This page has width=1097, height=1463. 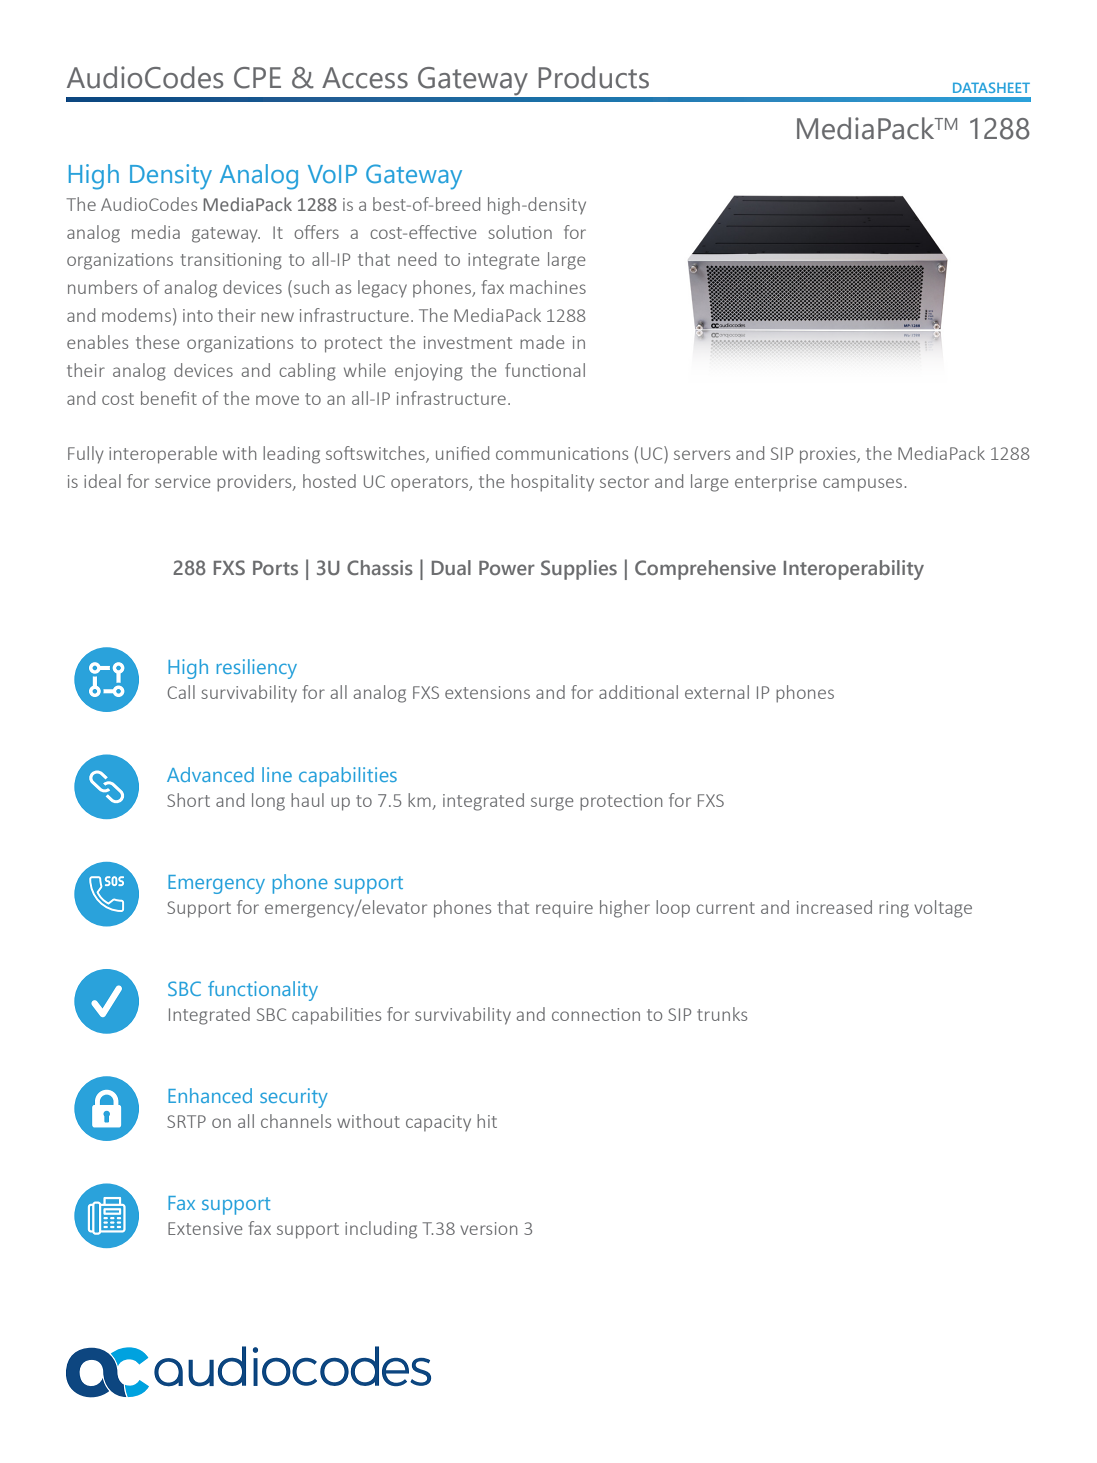 What do you see at coordinates (183, 481) in the page?
I see `service` at bounding box center [183, 481].
